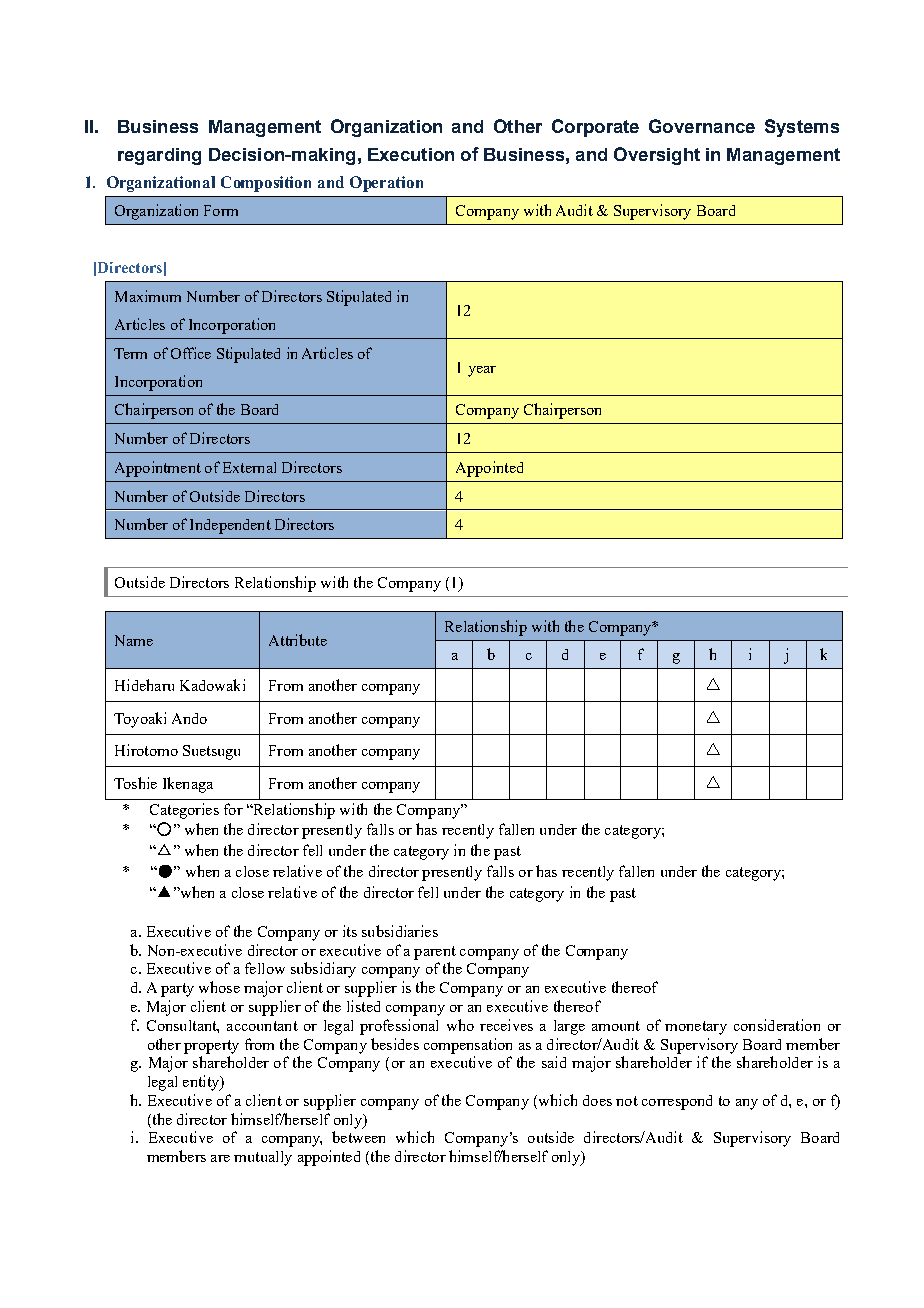 The width and height of the image is (924, 1308). Describe the element at coordinates (159, 156) in the image. I see `regarding` at that location.
